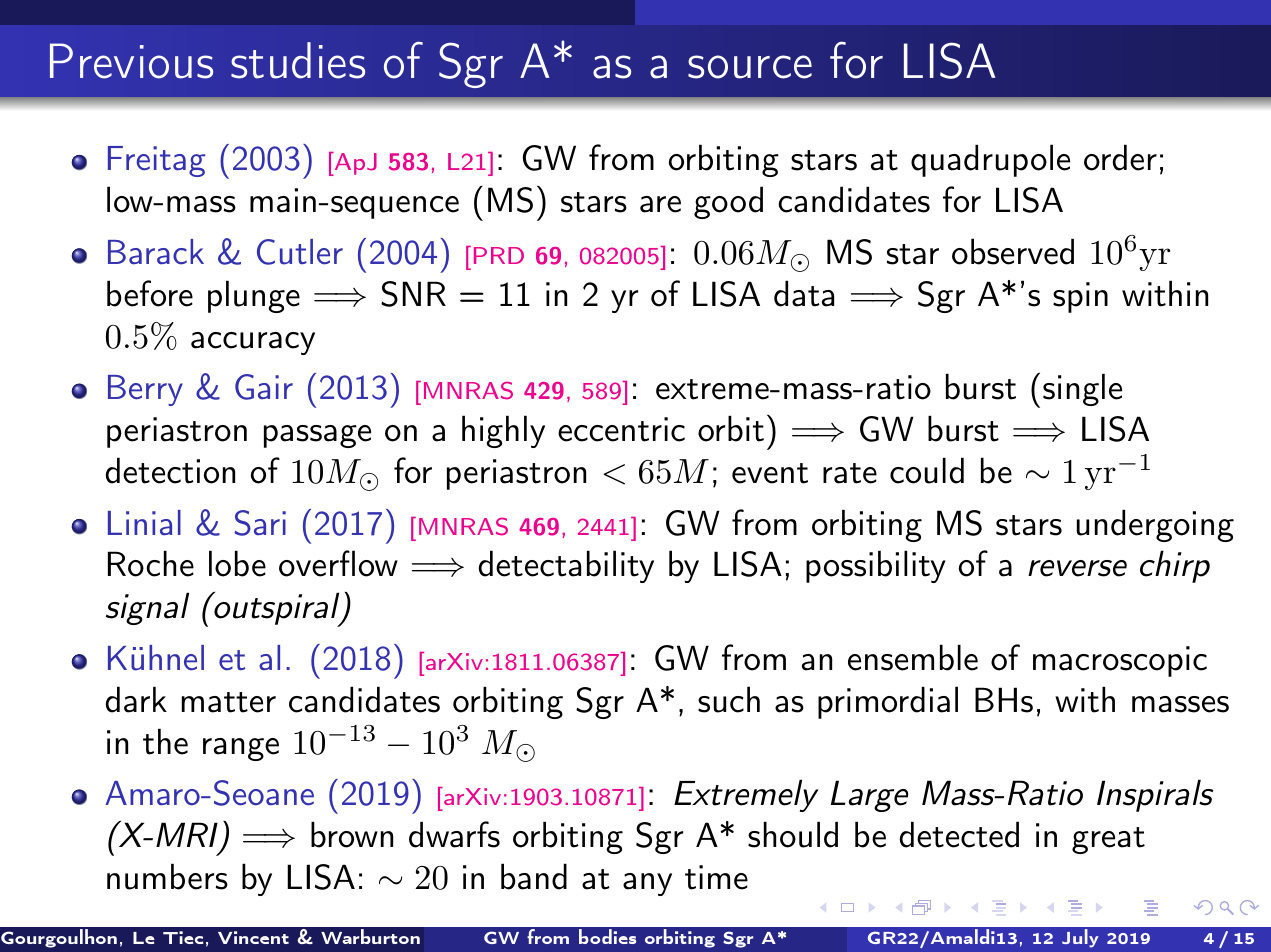 The width and height of the image is (1271, 952). What do you see at coordinates (253, 937) in the image?
I see `Vincent` at bounding box center [253, 937].
